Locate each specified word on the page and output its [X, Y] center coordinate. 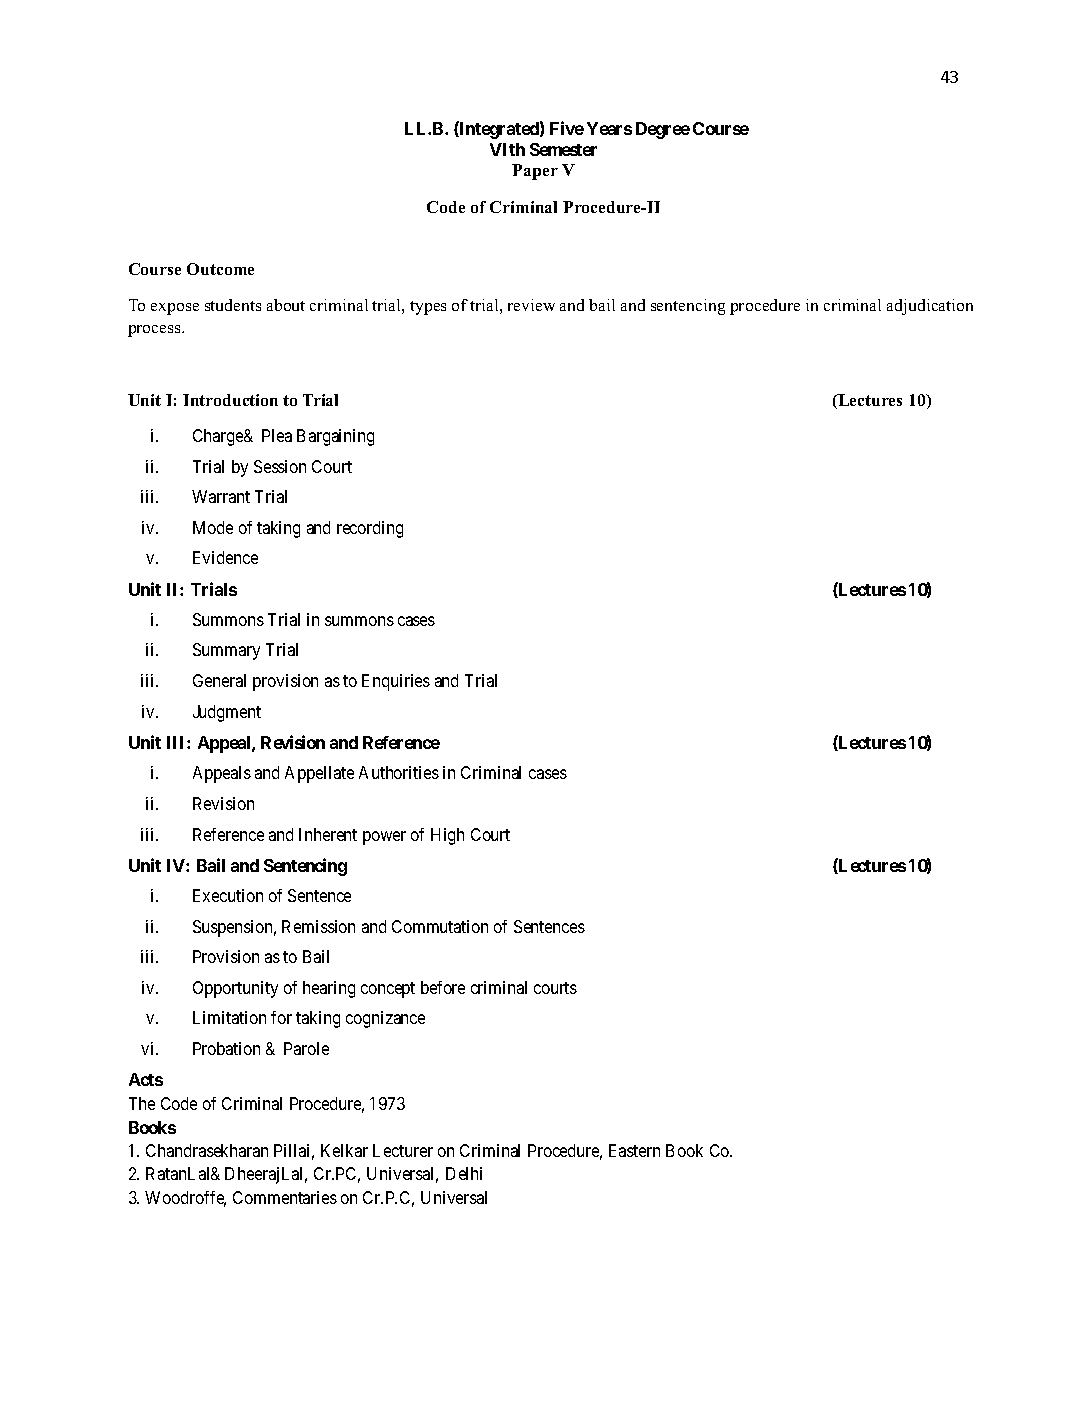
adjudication [930, 307]
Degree [663, 130]
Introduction [230, 400]
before [443, 987]
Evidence [225, 557]
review [531, 305]
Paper [535, 172]
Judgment [227, 713]
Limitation [229, 1017]
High [447, 836]
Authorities [399, 772]
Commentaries [285, 1197]
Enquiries [396, 682]
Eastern [634, 1150]
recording [370, 529]
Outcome [220, 269]
